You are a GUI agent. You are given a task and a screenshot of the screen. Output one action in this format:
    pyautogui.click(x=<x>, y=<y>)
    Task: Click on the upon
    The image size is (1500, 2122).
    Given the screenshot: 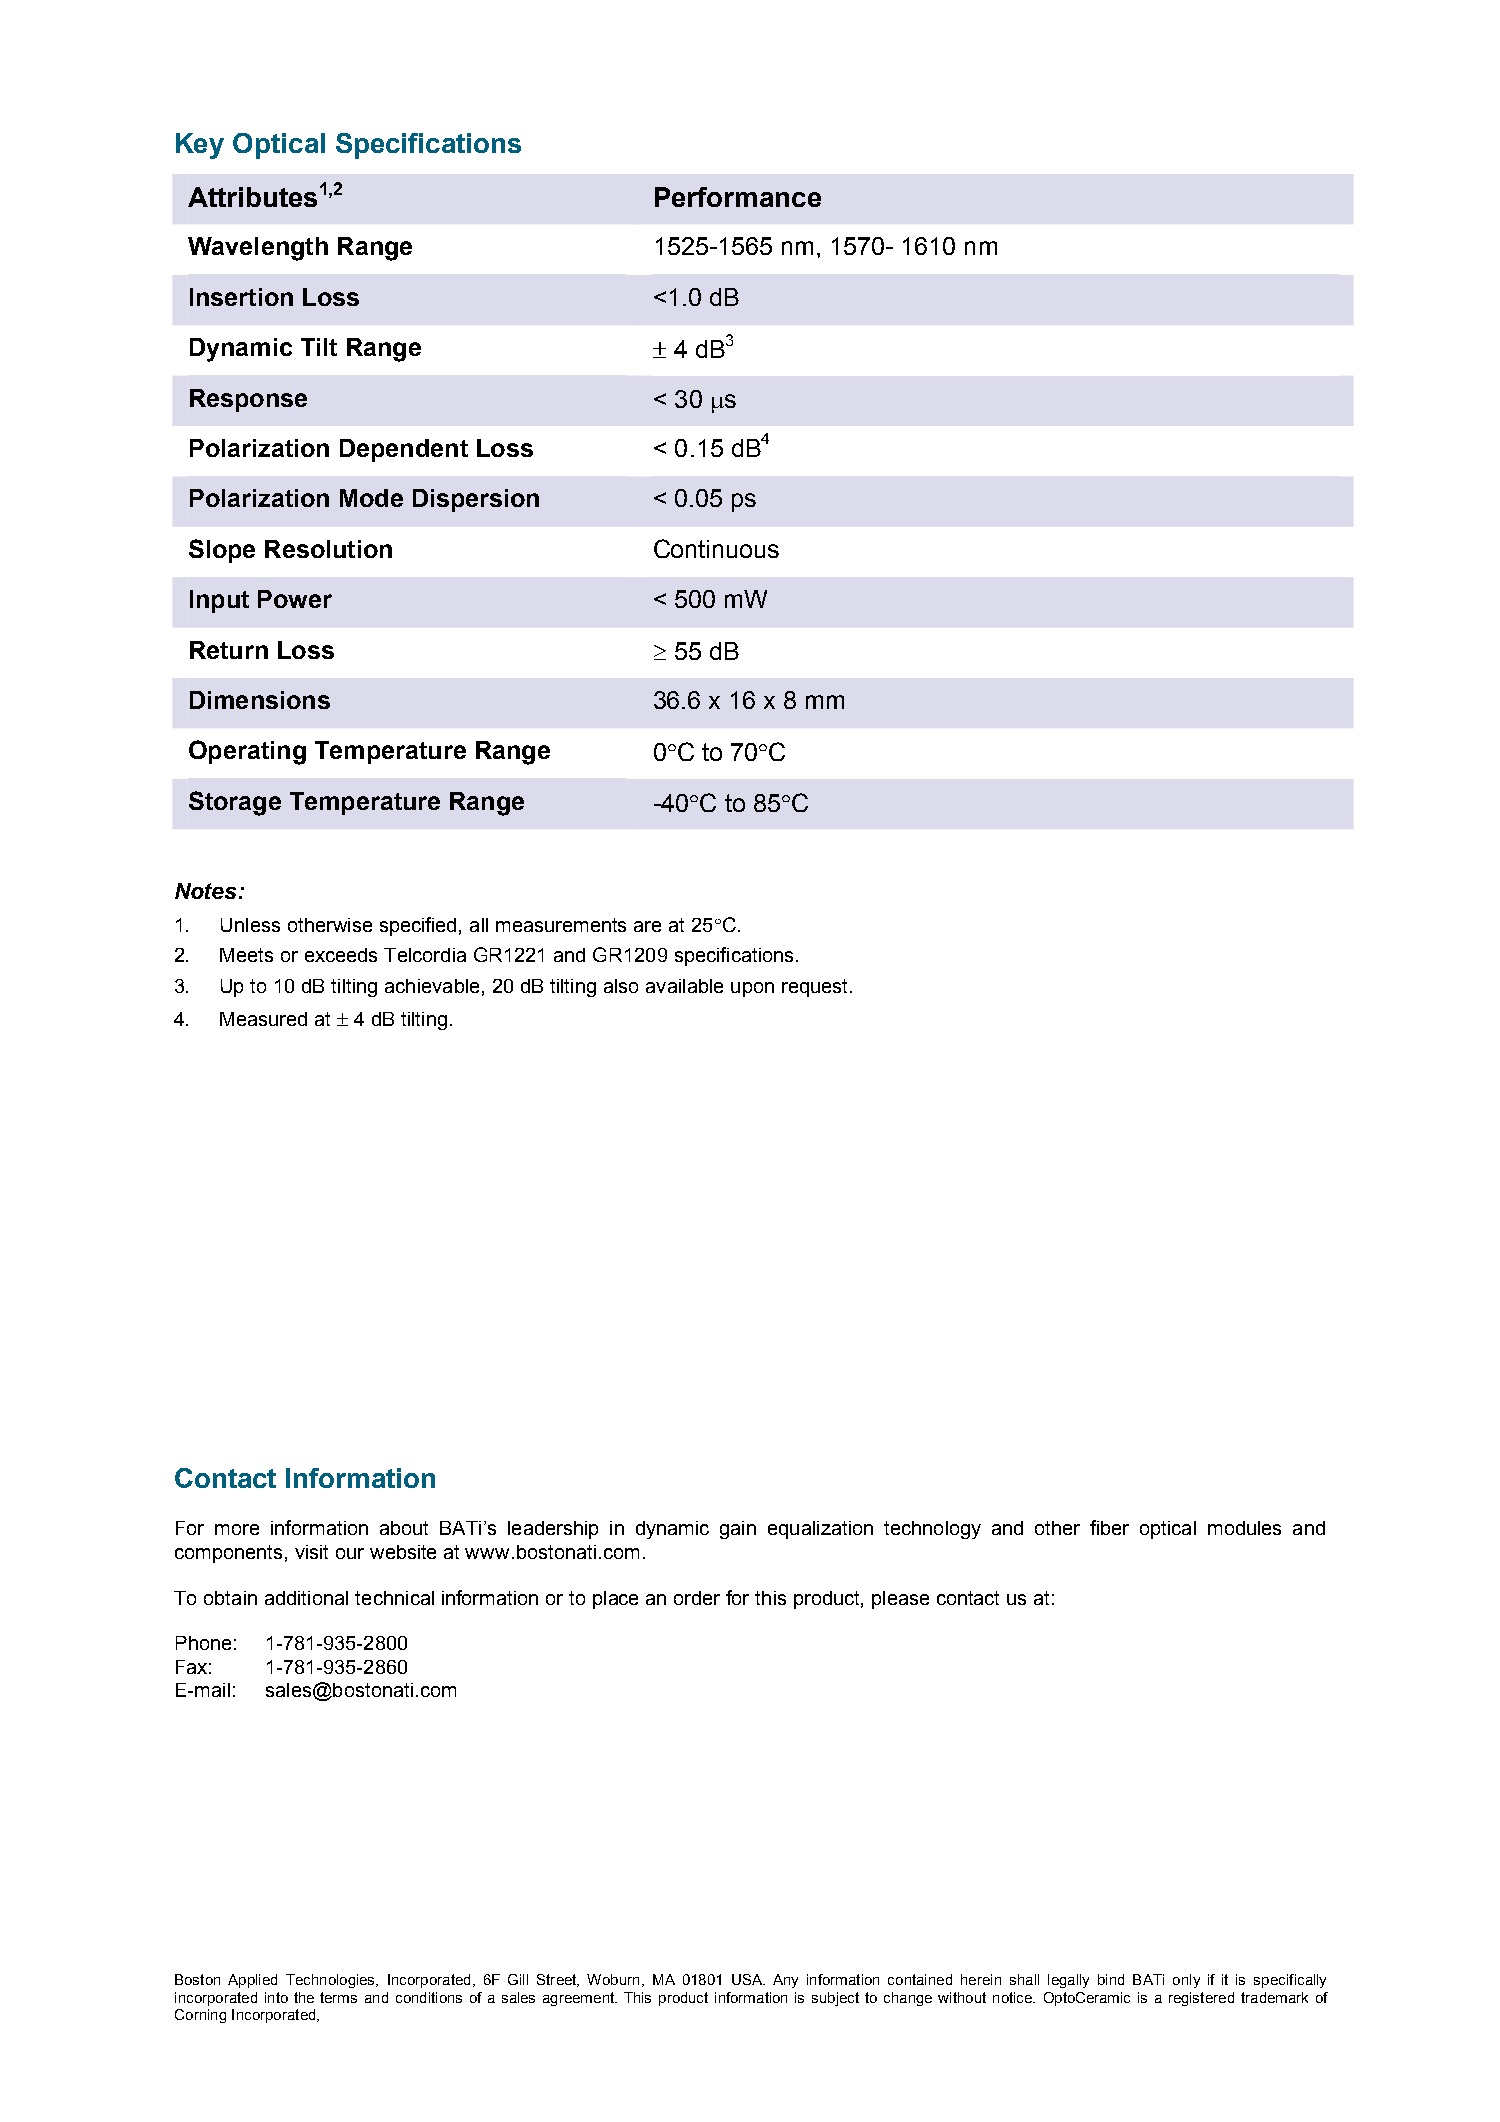 What is the action you would take?
    pyautogui.click(x=752, y=989)
